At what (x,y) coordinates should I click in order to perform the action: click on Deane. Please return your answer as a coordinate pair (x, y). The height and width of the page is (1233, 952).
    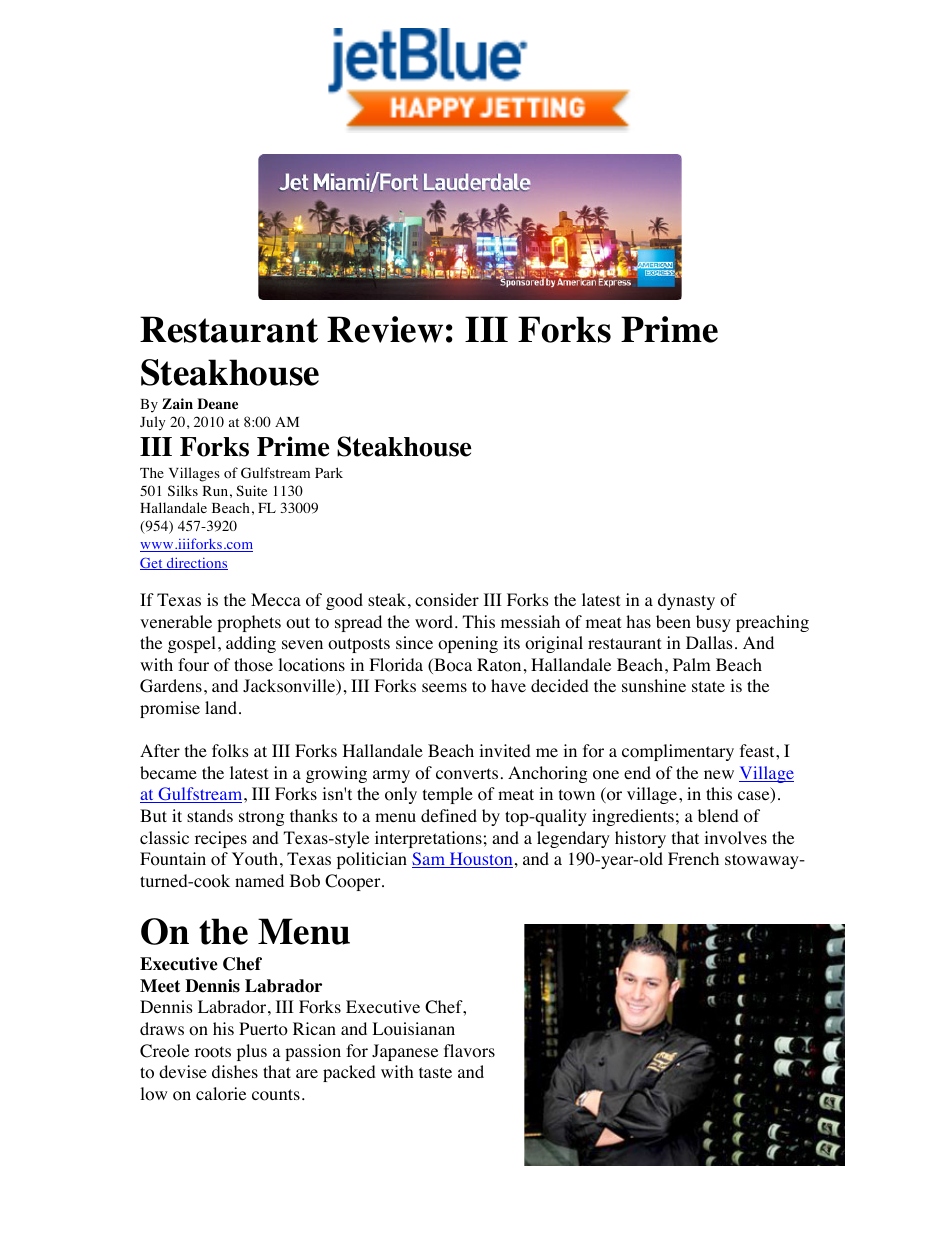
    Looking at the image, I should click on (217, 403).
